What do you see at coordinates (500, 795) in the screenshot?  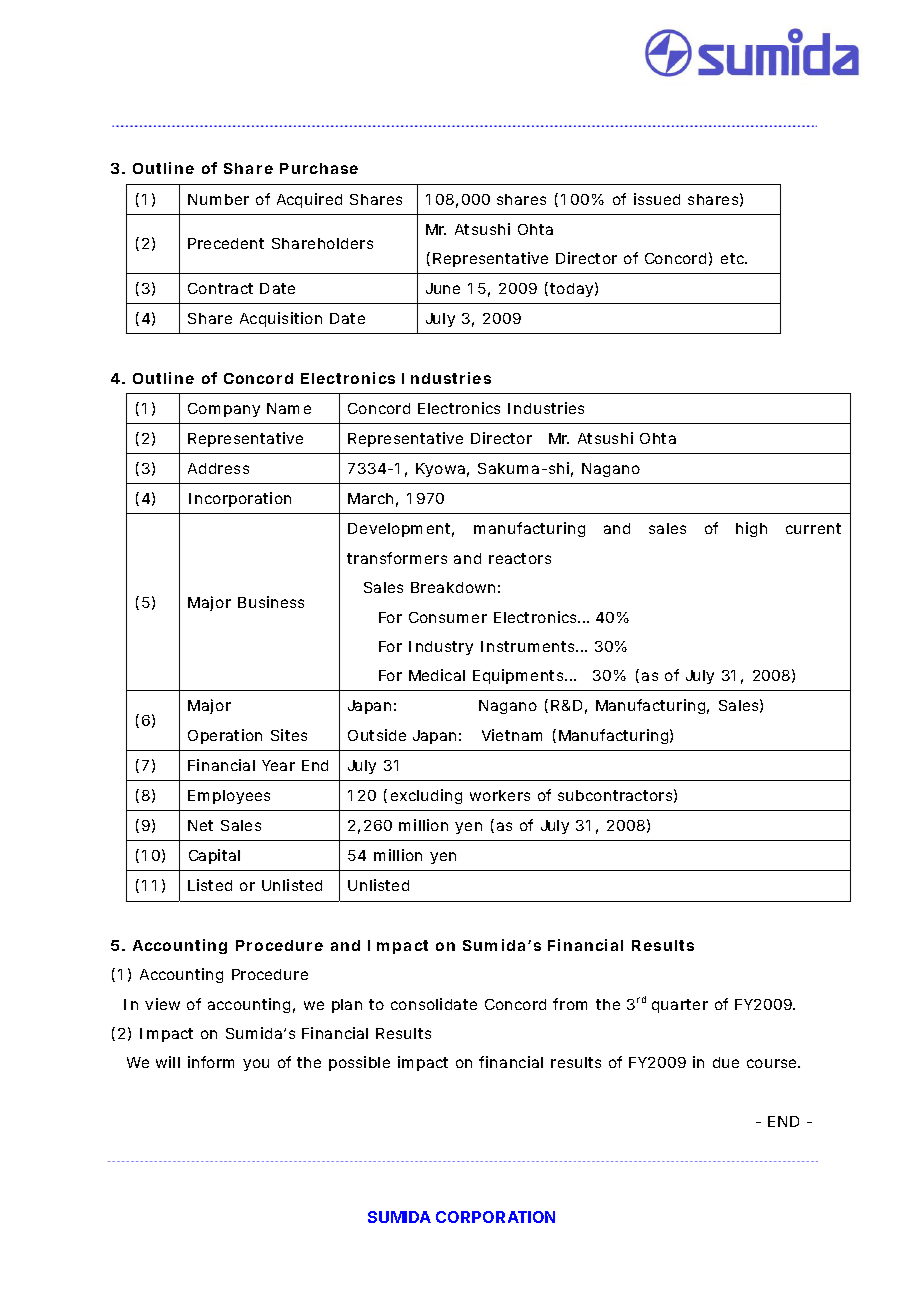 I see `workers` at bounding box center [500, 795].
